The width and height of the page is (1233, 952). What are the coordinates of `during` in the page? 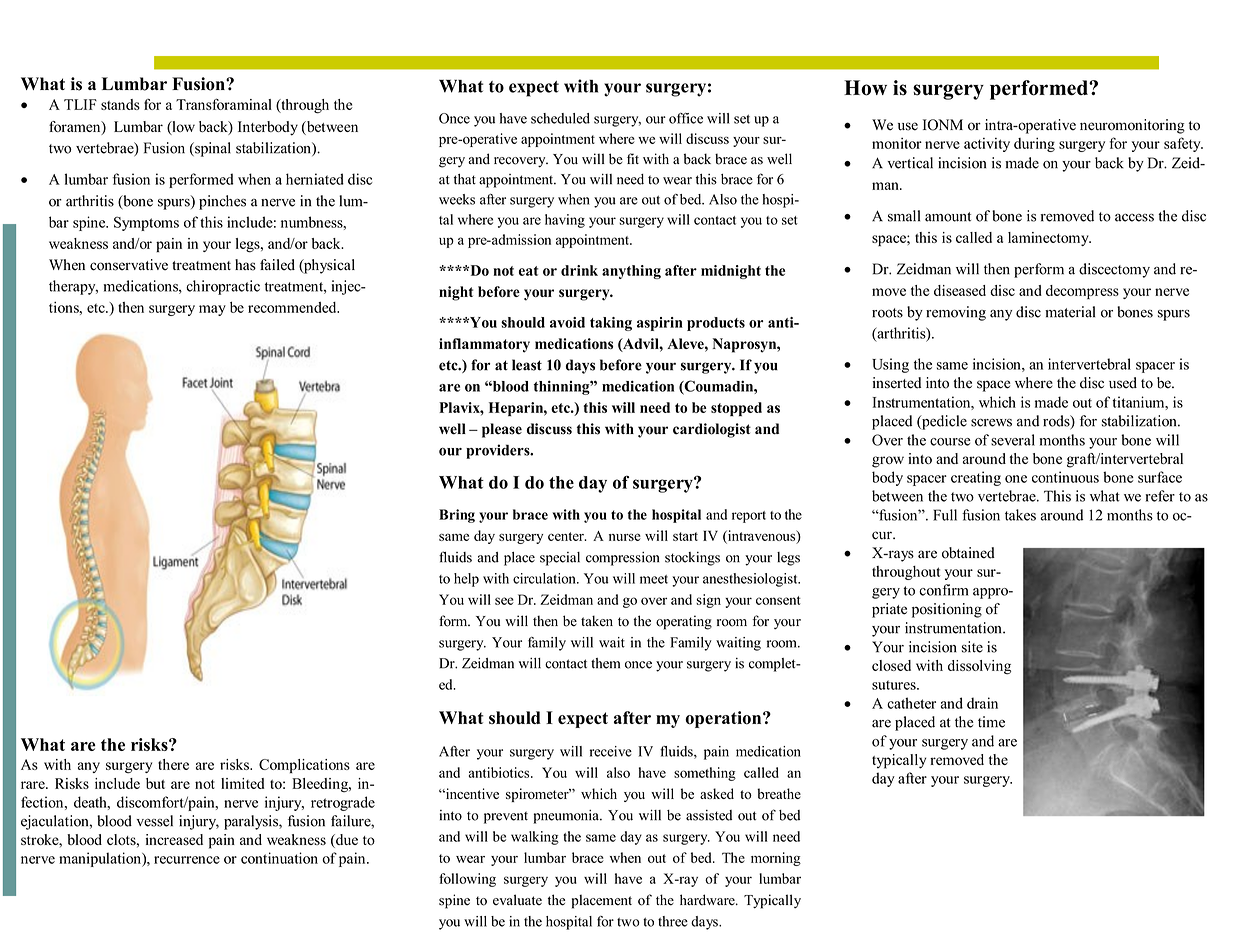 It's located at (1034, 144).
